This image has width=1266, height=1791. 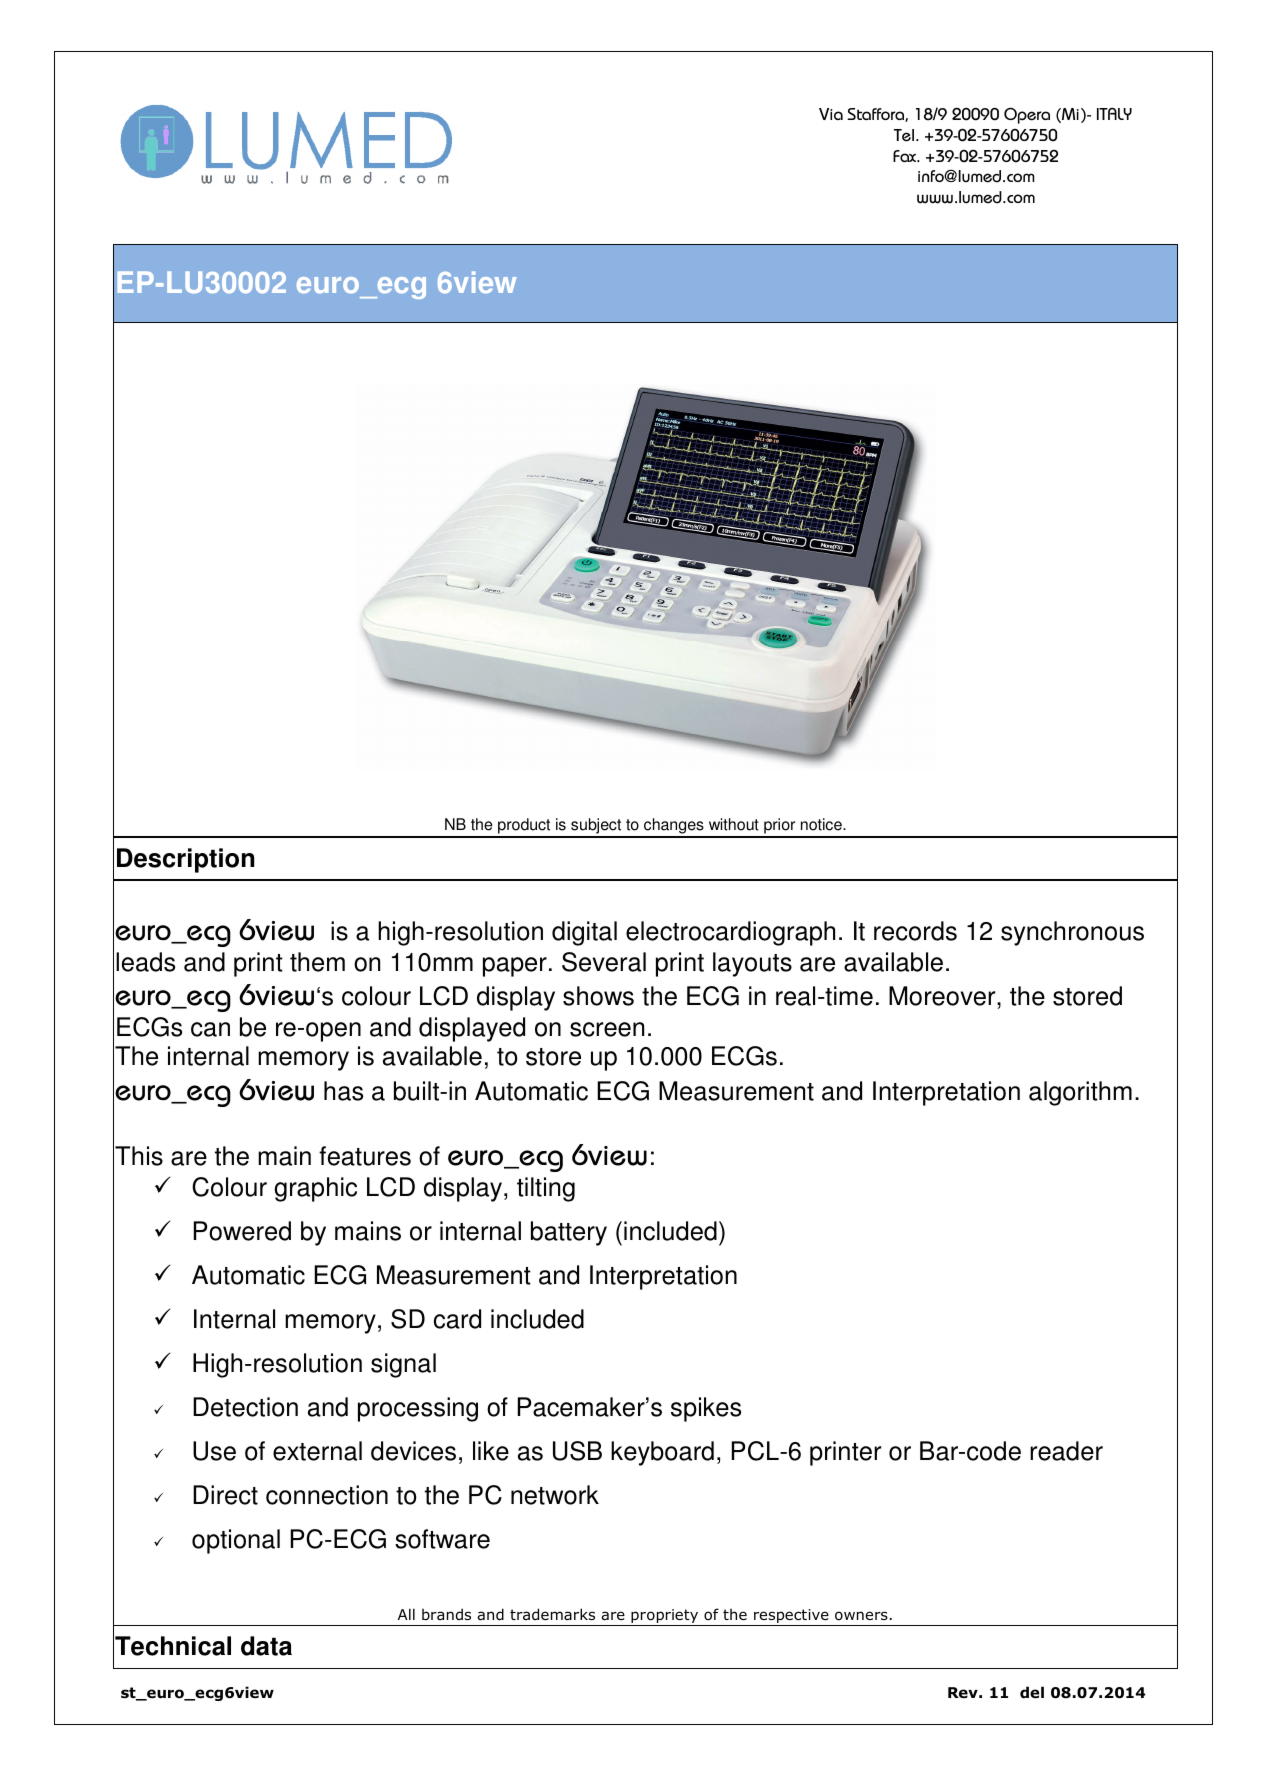 What do you see at coordinates (822, 824) in the image?
I see `notice` at bounding box center [822, 824].
